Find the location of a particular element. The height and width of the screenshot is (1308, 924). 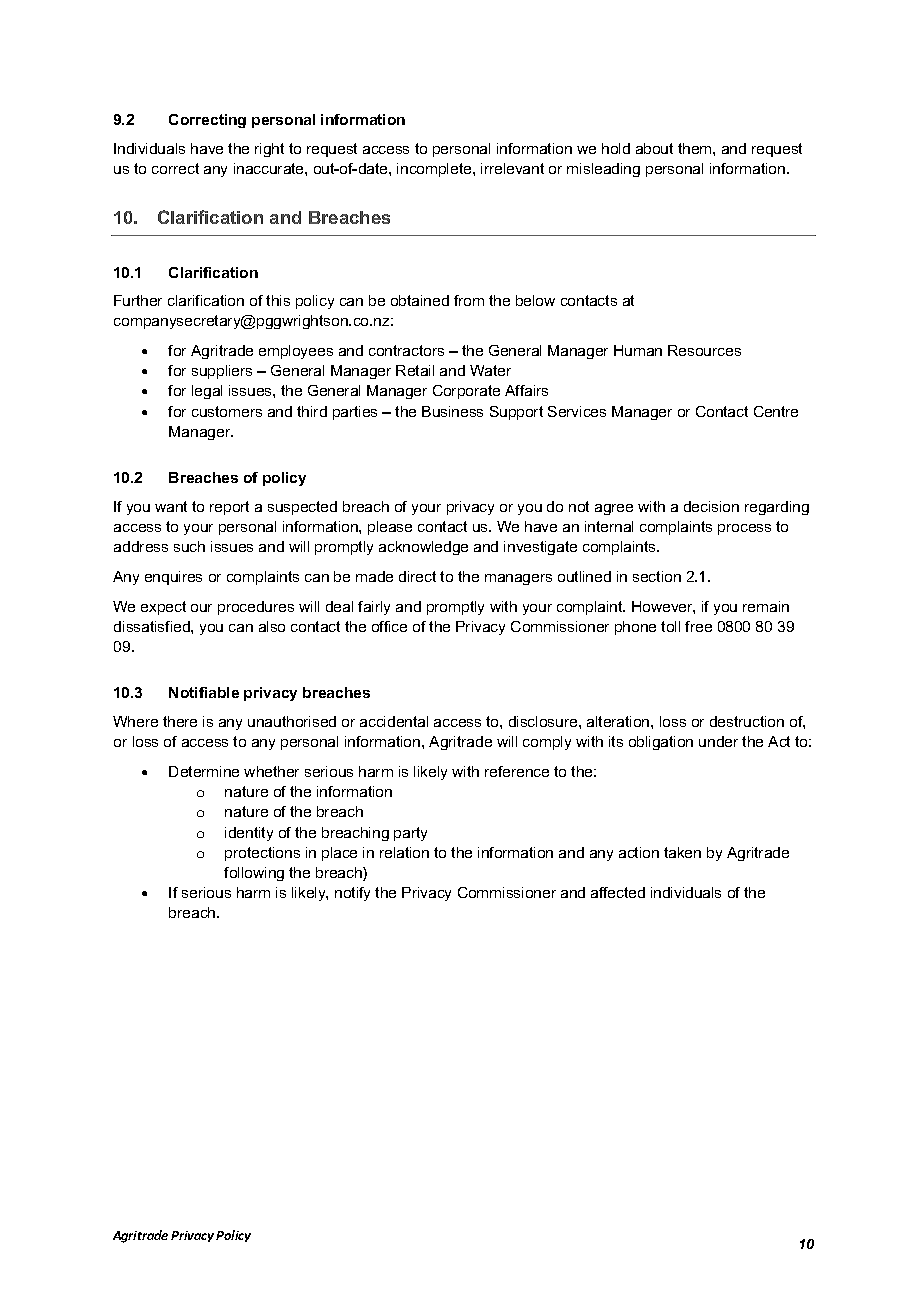

decision is located at coordinates (711, 506).
